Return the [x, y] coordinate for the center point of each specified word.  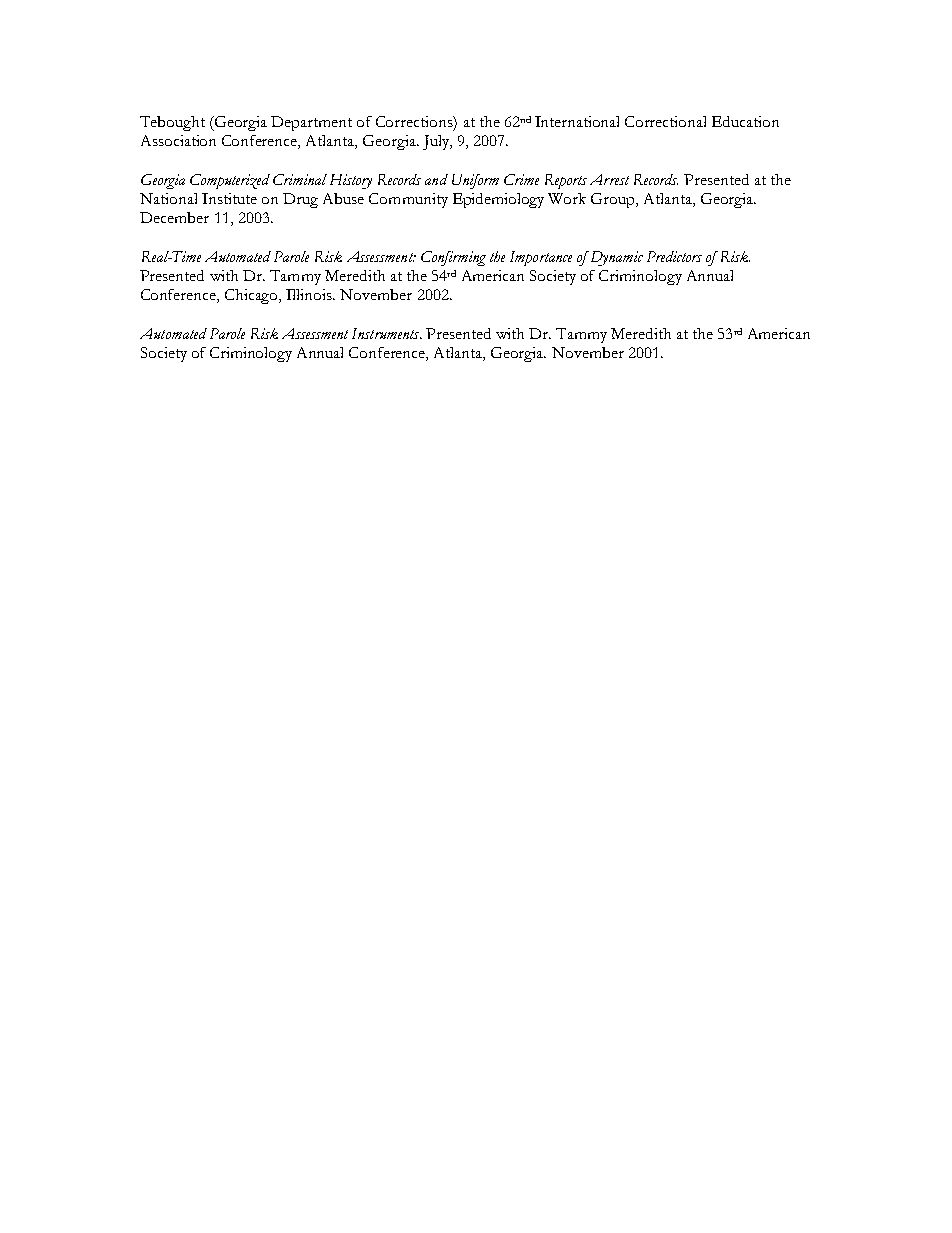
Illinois [310, 294]
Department [311, 123]
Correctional [665, 121]
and [436, 179]
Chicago [253, 296]
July [437, 142]
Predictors [674, 256]
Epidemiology [498, 200]
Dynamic [615, 258]
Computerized [230, 181]
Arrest [609, 179]
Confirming [453, 258]
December [174, 217]
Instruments [387, 333]
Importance [541, 258]
